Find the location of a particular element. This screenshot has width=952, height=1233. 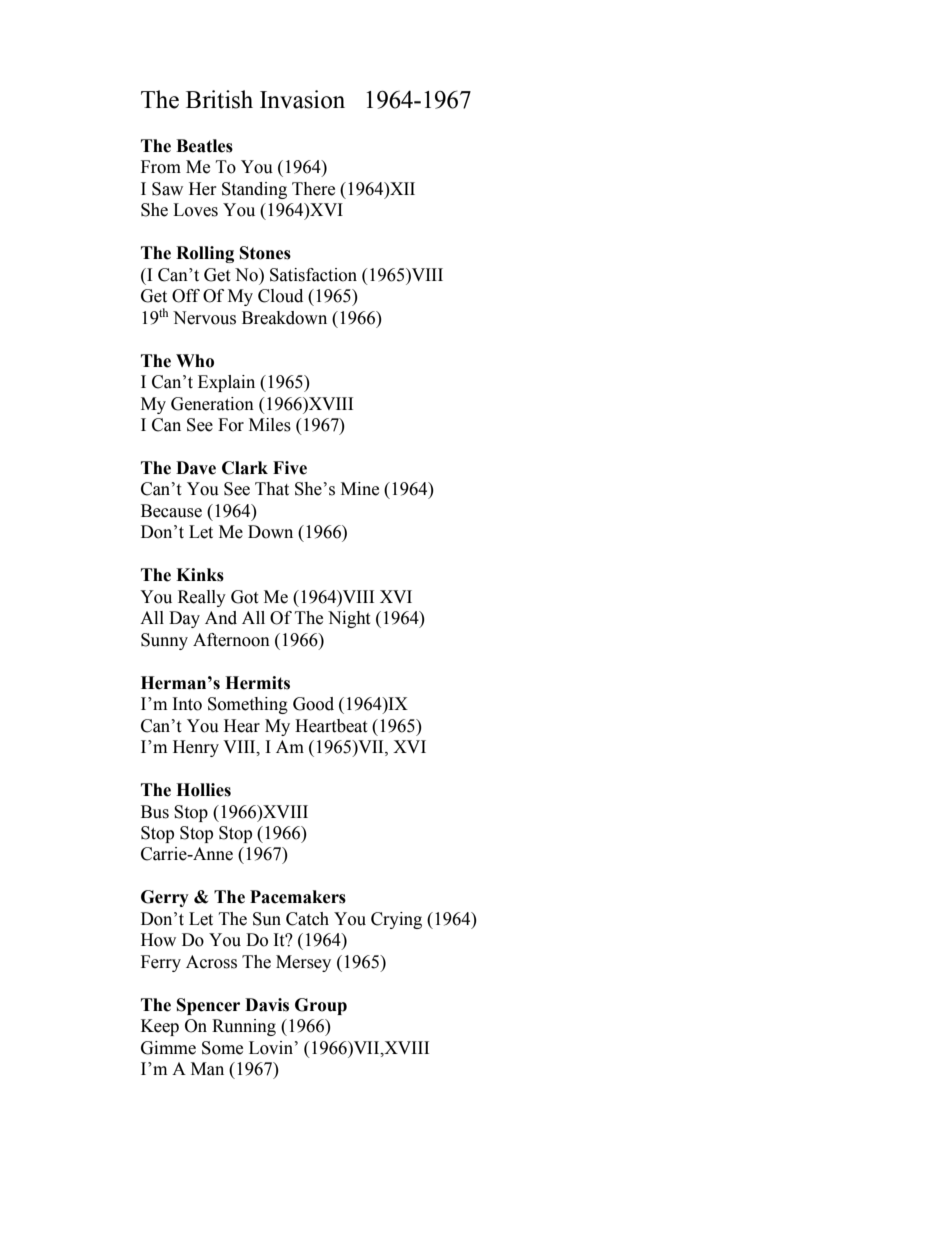

There is located at coordinates (313, 189).
